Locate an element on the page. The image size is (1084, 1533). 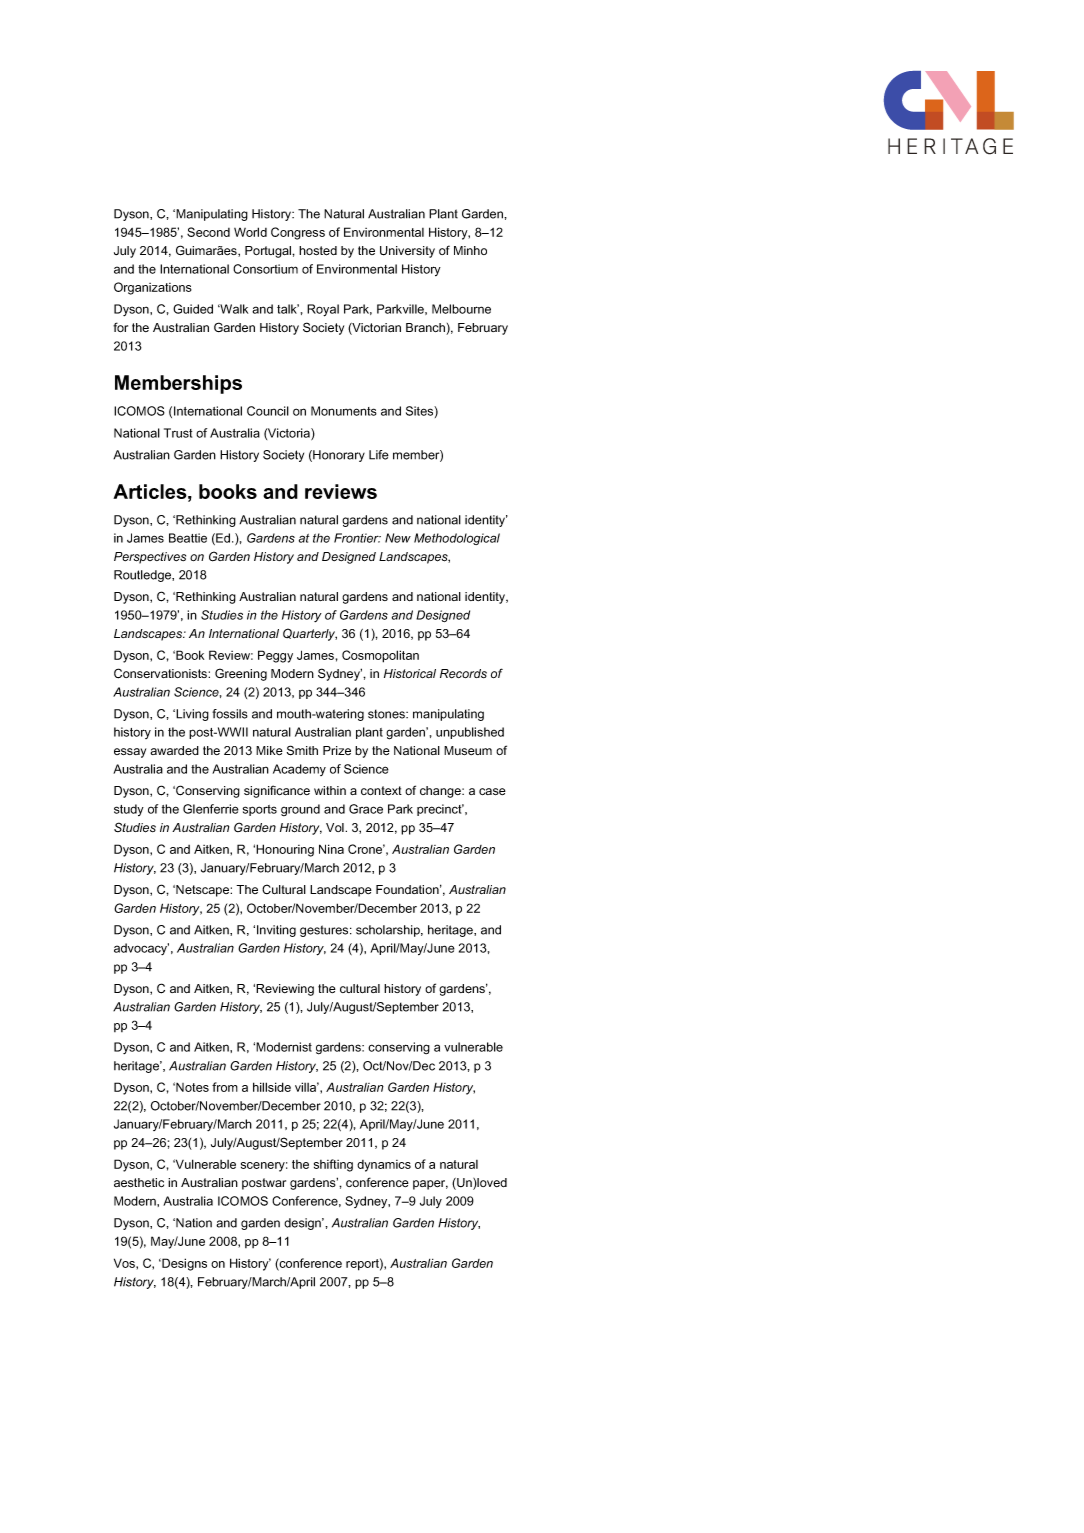
hosted is located at coordinates (318, 251).
